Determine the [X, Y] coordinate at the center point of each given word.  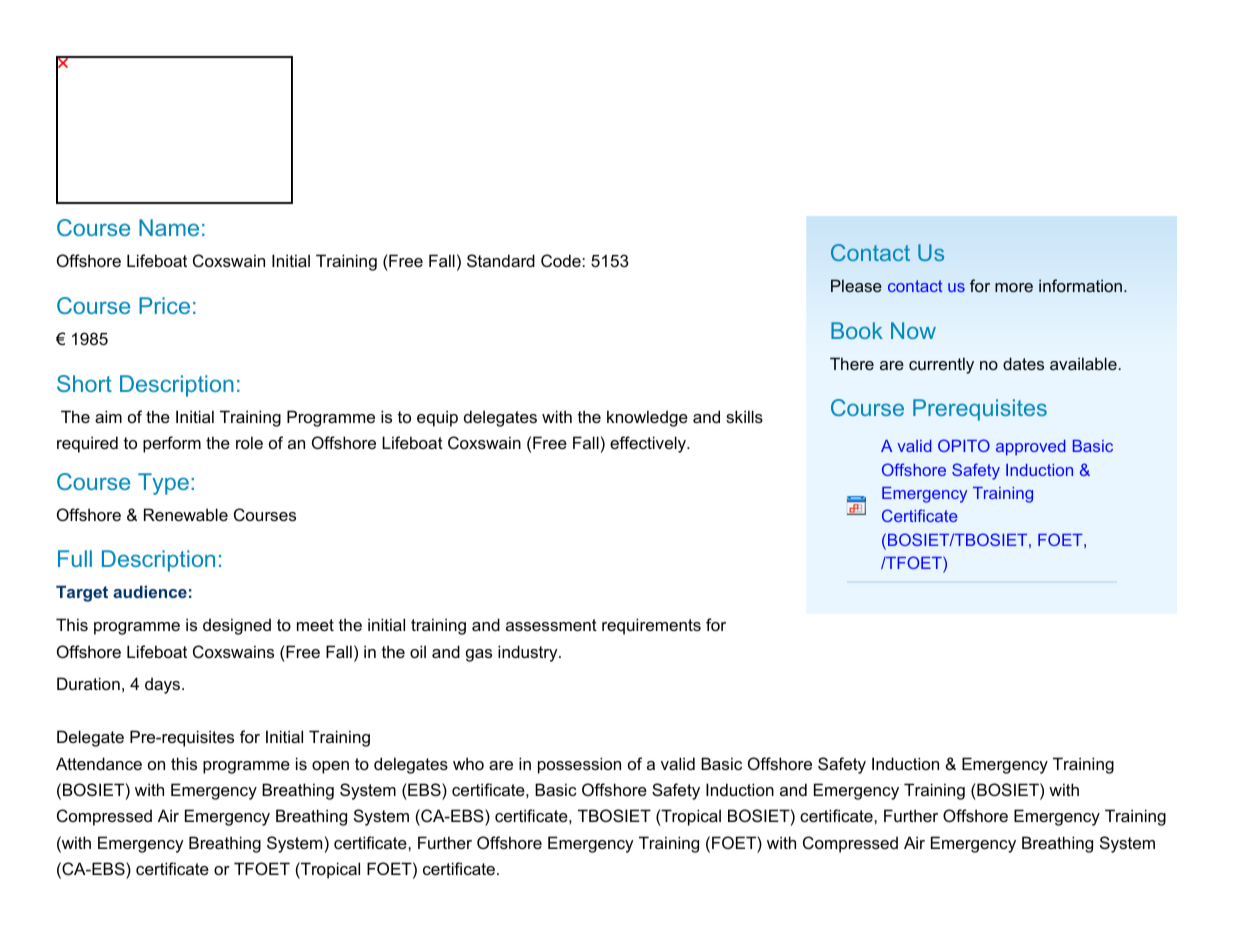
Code [562, 260]
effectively [649, 444]
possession [579, 765]
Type [163, 484]
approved [1030, 448]
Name [169, 227]
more [1014, 287]
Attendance [99, 763]
